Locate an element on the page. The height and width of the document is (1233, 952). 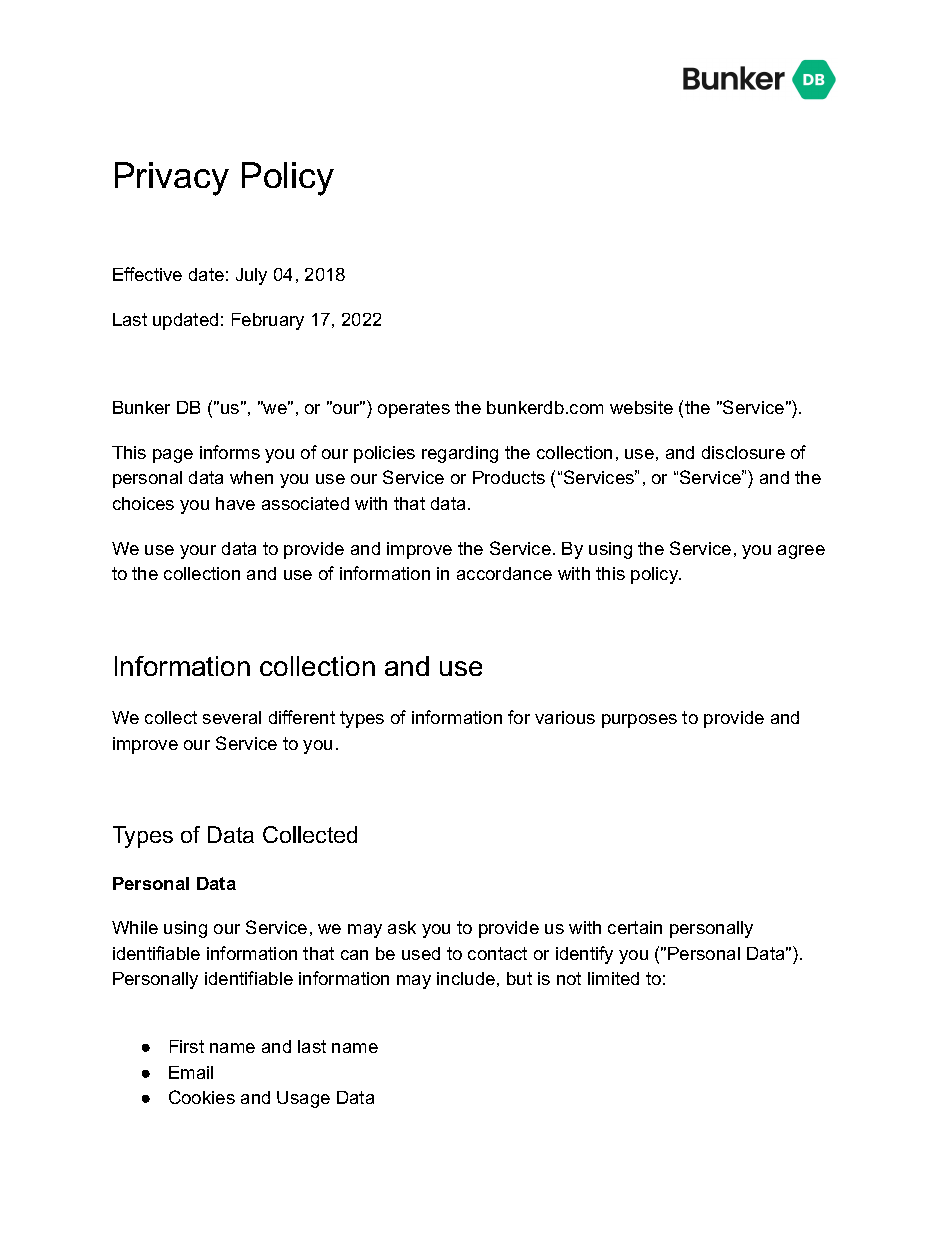
limited is located at coordinates (613, 978).
